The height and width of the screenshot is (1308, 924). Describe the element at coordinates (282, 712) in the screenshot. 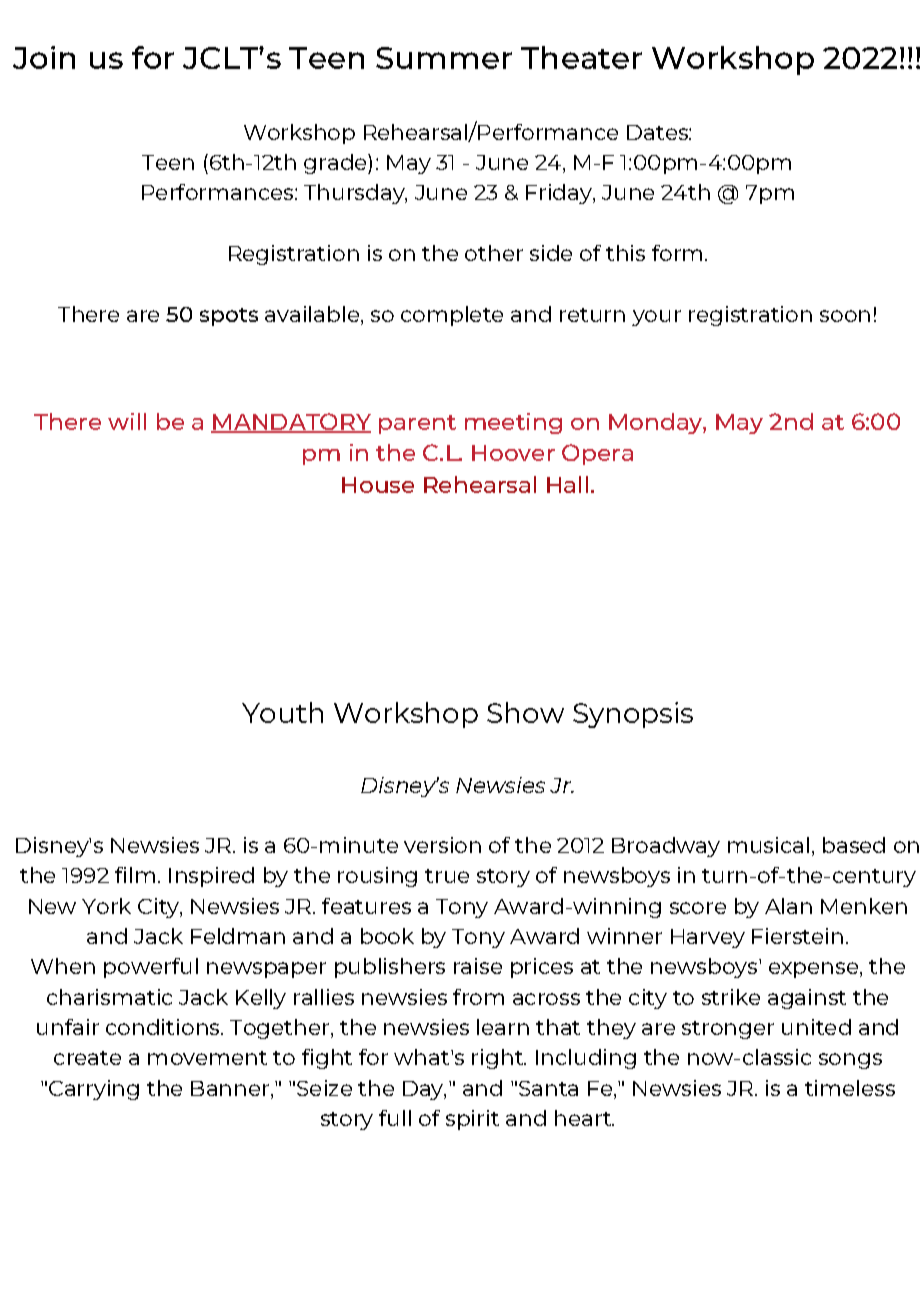

I see `Youth` at that location.
